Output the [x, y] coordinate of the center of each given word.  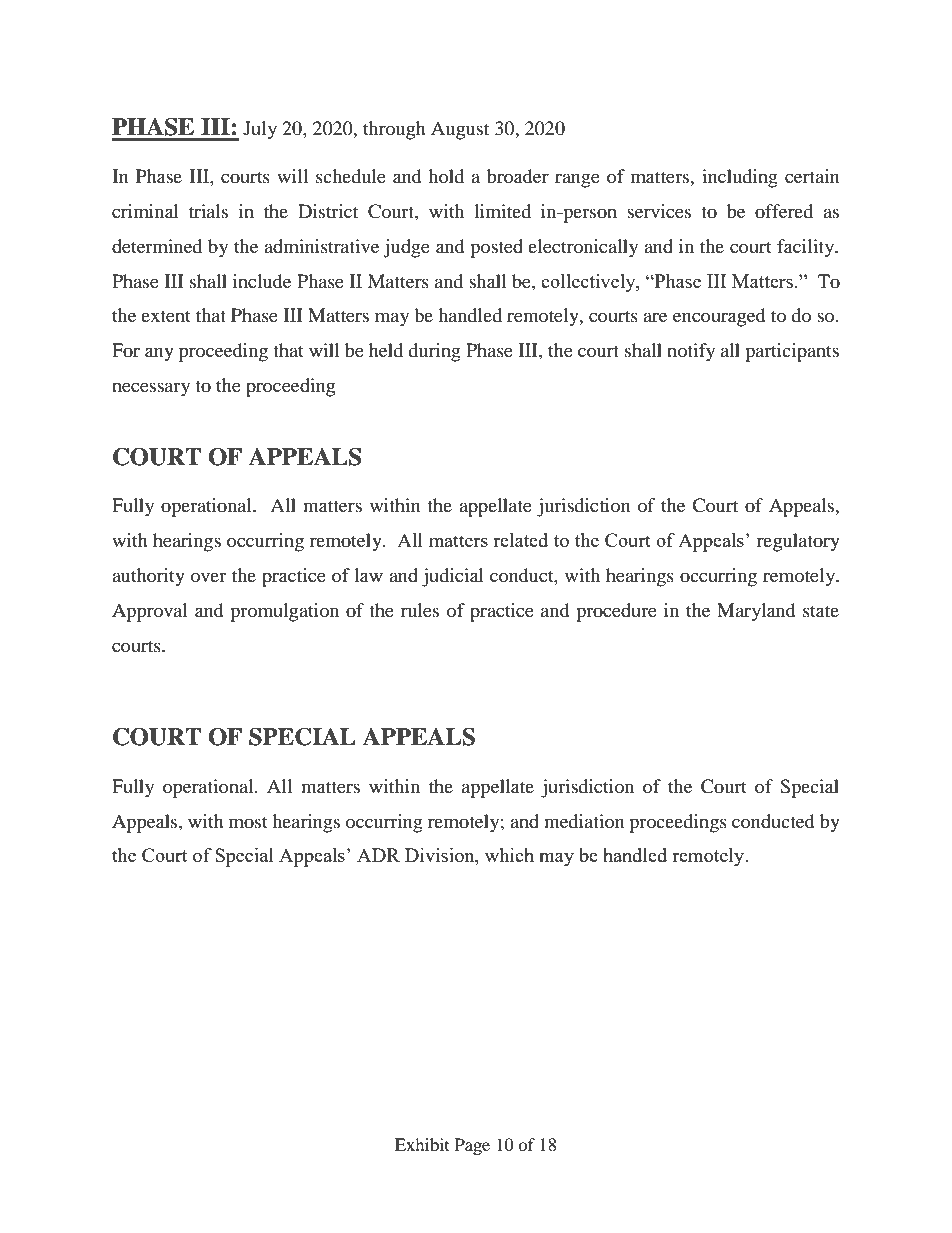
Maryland [756, 612]
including [740, 178]
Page [472, 1146]
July [260, 130]
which [509, 855]
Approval [150, 612]
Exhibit [422, 1144]
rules [420, 610]
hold [446, 176]
